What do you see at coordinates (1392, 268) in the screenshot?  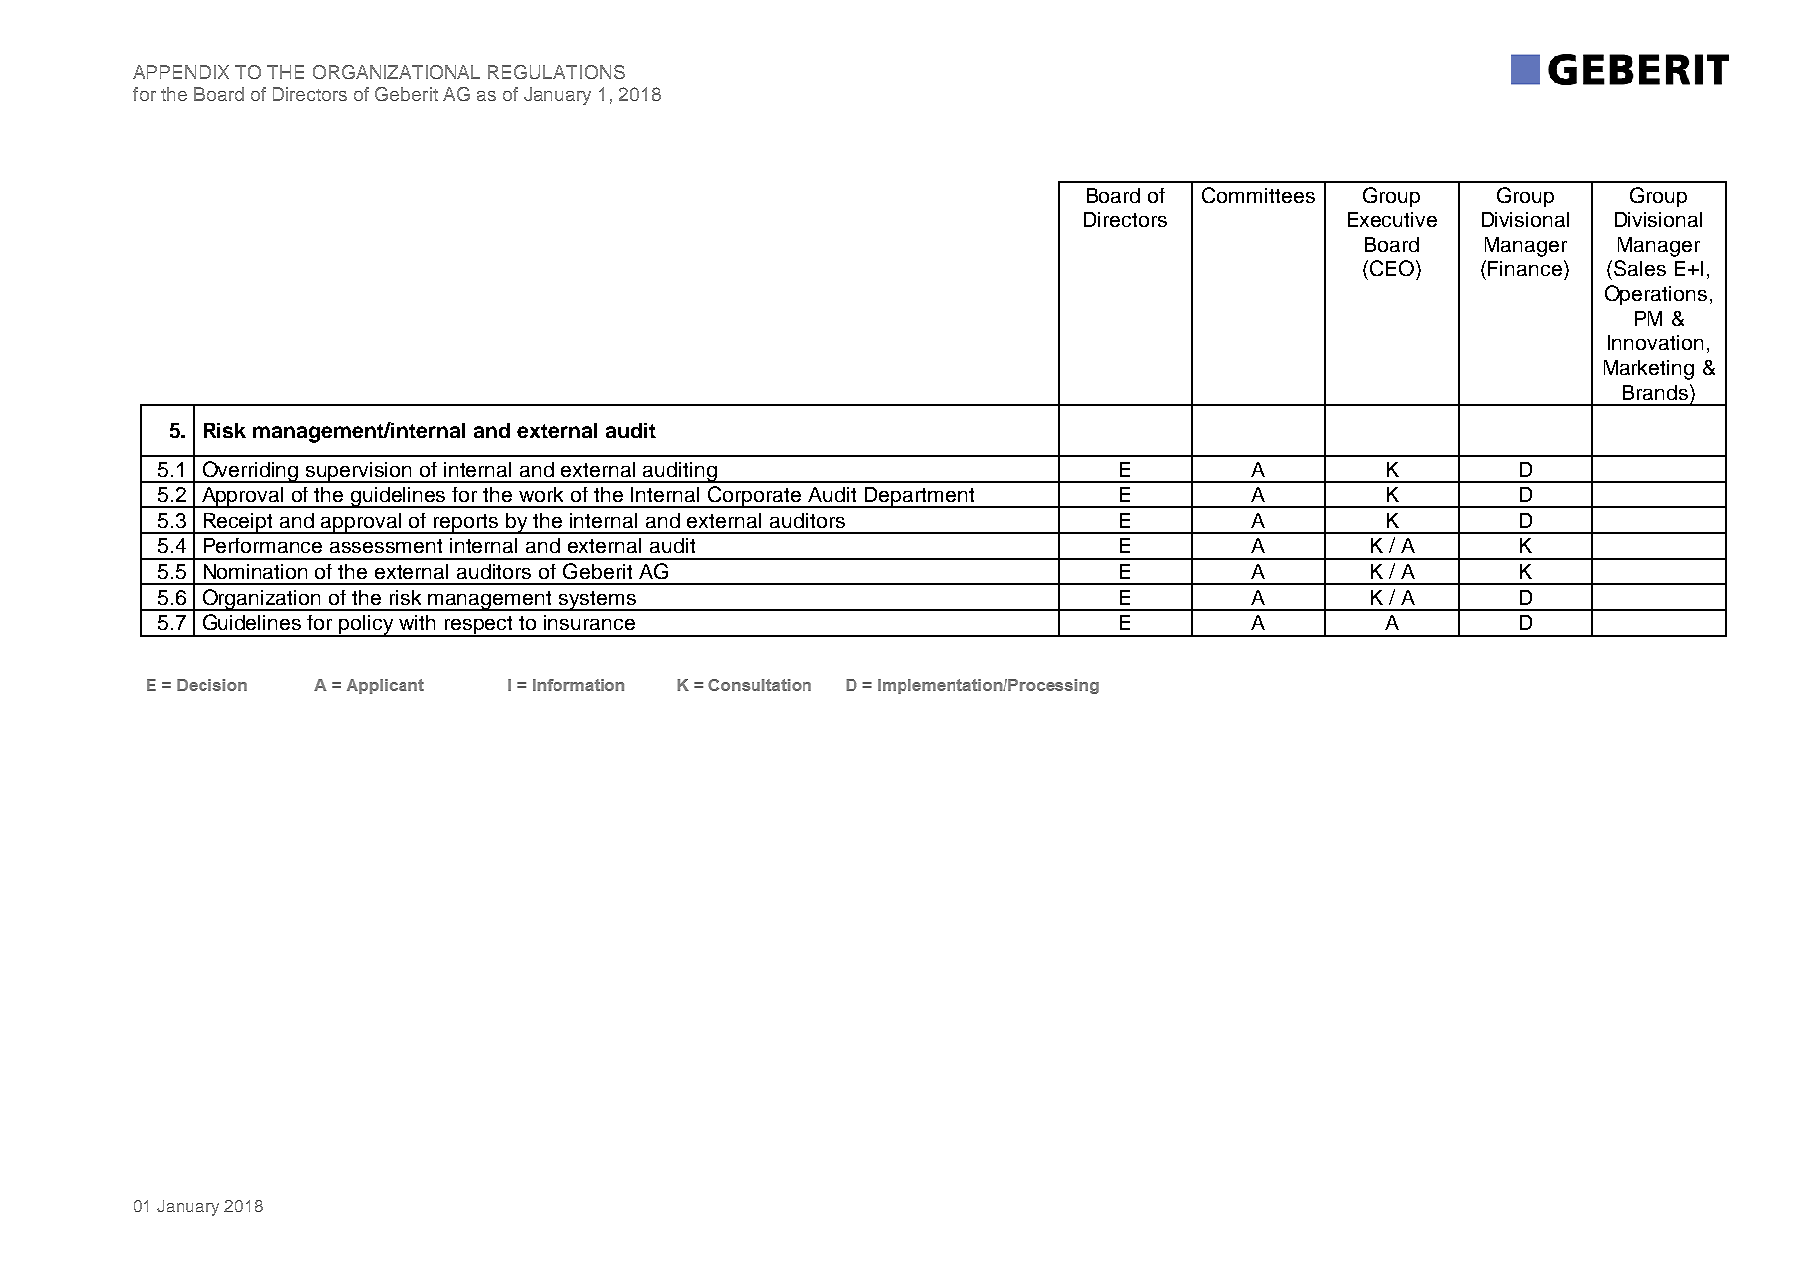 I see `CEO` at bounding box center [1392, 268].
